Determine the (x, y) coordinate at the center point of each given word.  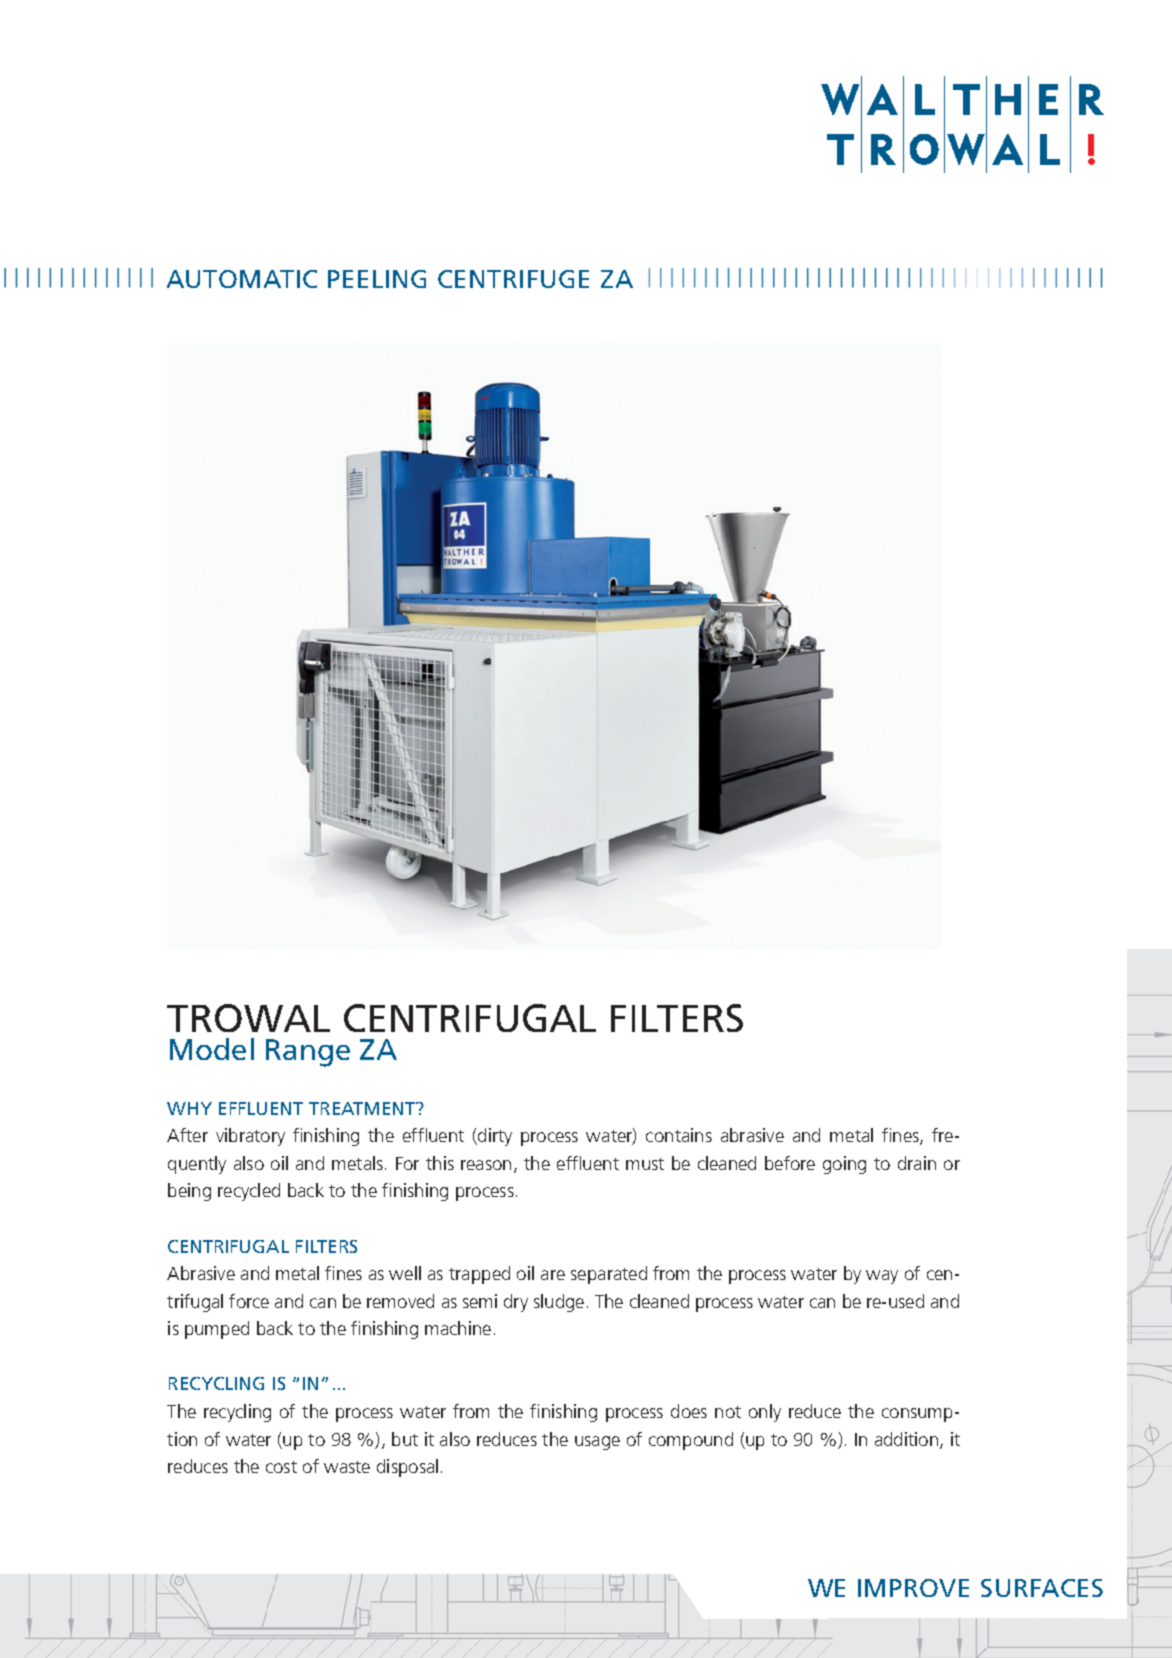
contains (679, 1135)
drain (917, 1163)
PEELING (377, 279)
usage (597, 1443)
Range (308, 1053)
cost (281, 1467)
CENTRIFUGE (513, 279)
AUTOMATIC (242, 279)
